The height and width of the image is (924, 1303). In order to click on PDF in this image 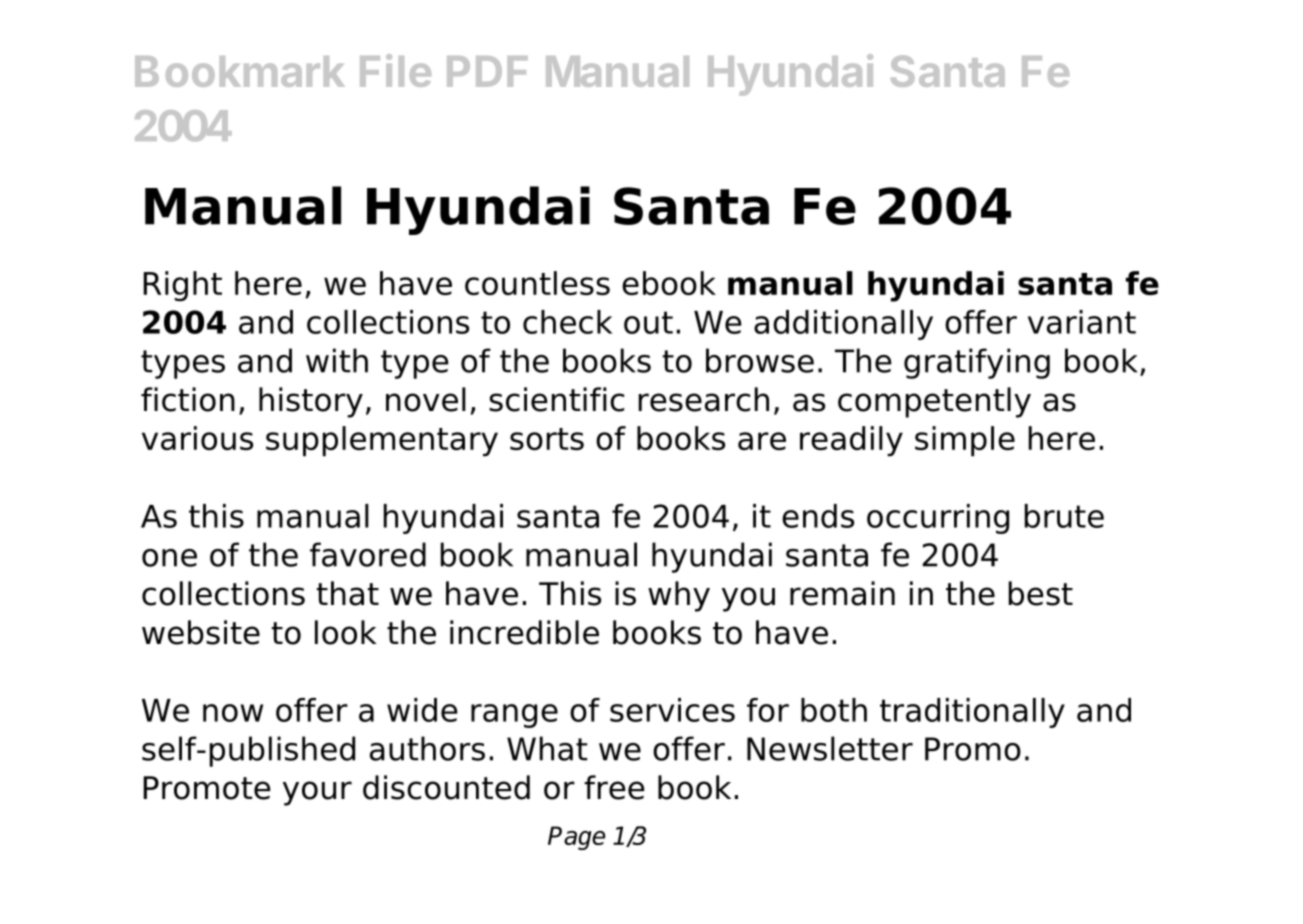, I will do `click(487, 71)`.
